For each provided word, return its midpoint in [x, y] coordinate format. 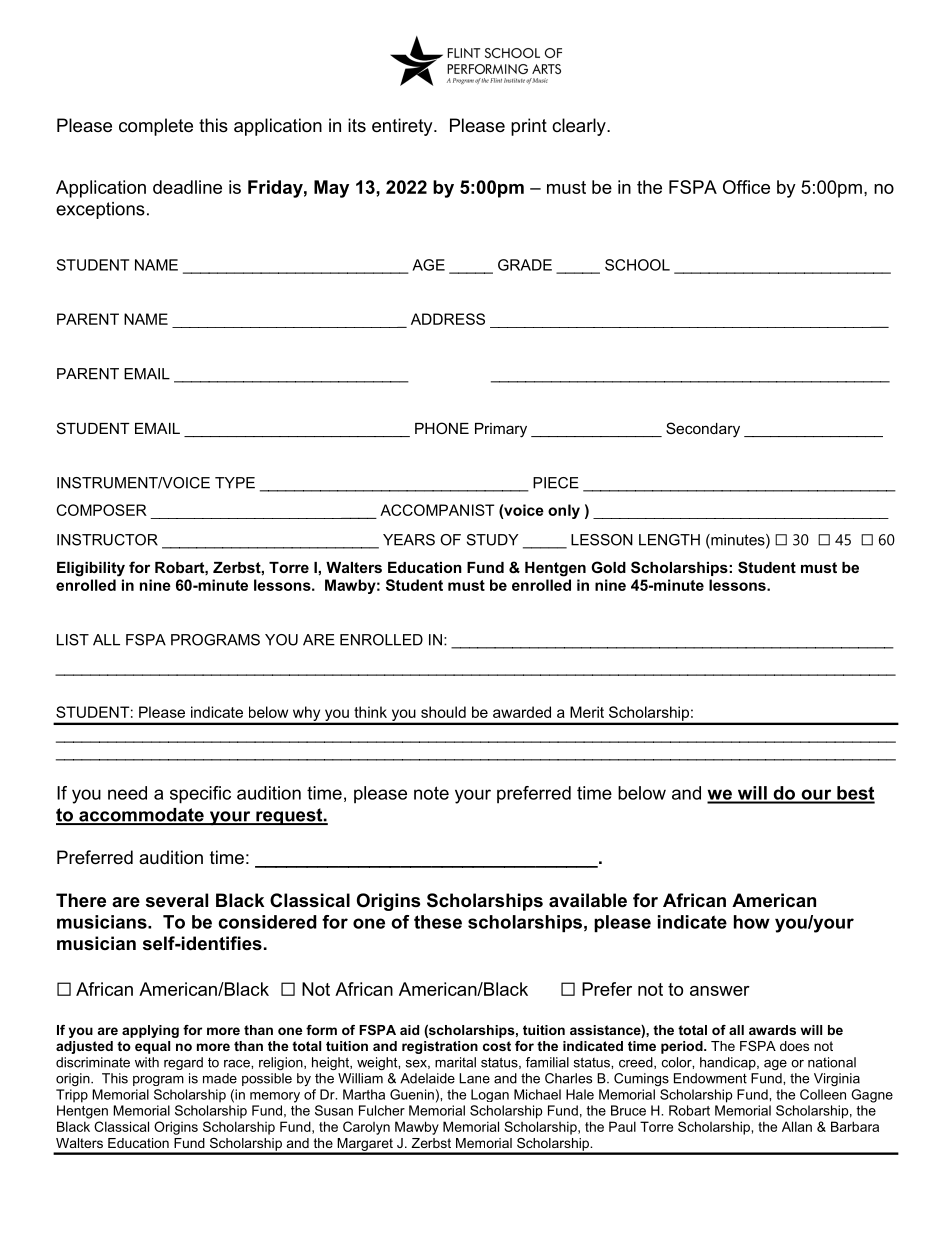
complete [156, 127]
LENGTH [669, 540]
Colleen [823, 1094]
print [529, 127]
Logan [490, 1095]
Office [746, 187]
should [443, 712]
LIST [73, 640]
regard [183, 1063]
